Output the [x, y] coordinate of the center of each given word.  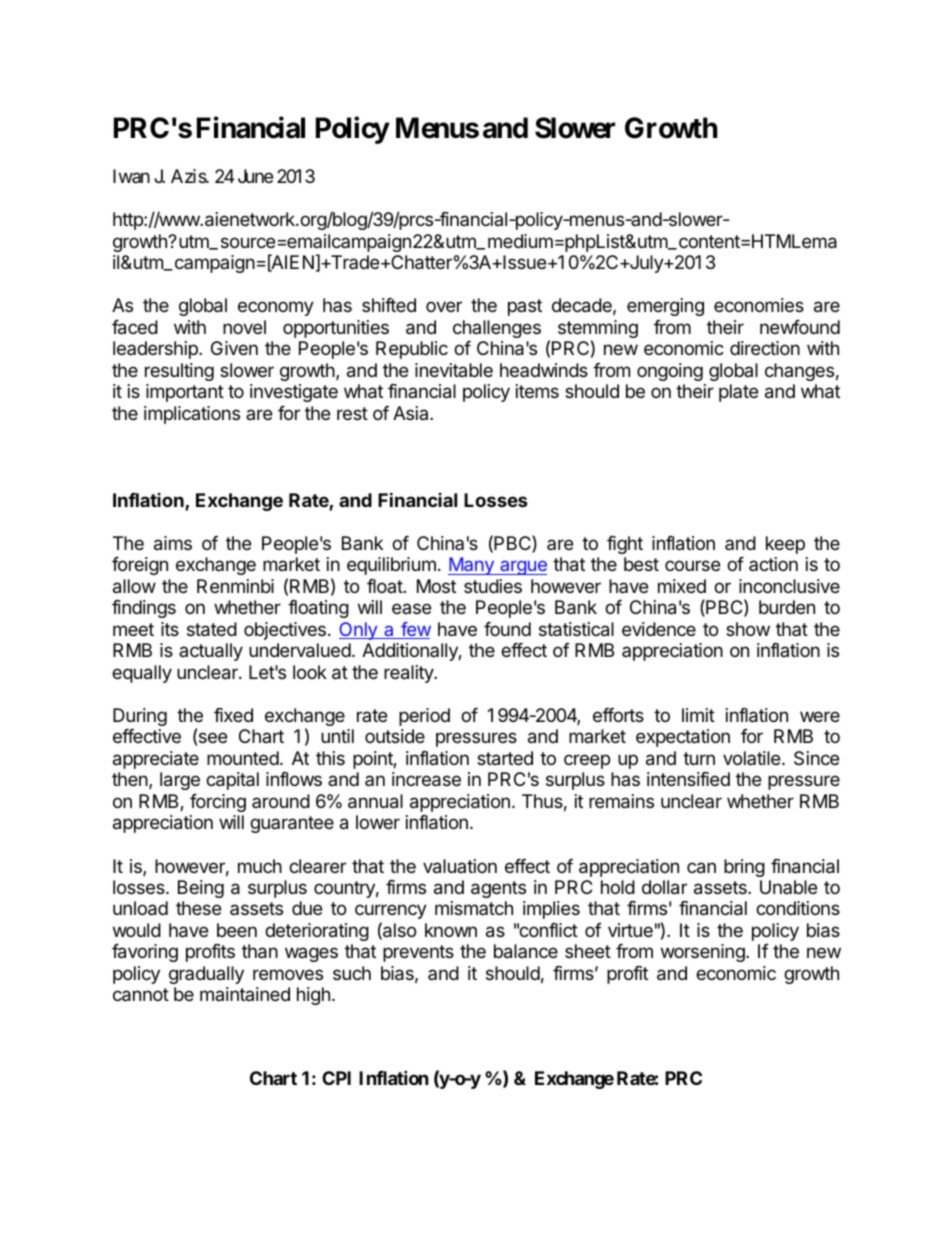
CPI [336, 1078]
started [505, 758]
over [444, 306]
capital [232, 781]
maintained [245, 994]
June [255, 176]
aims [173, 543]
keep [785, 545]
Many [472, 566]
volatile [753, 758]
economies [759, 305]
